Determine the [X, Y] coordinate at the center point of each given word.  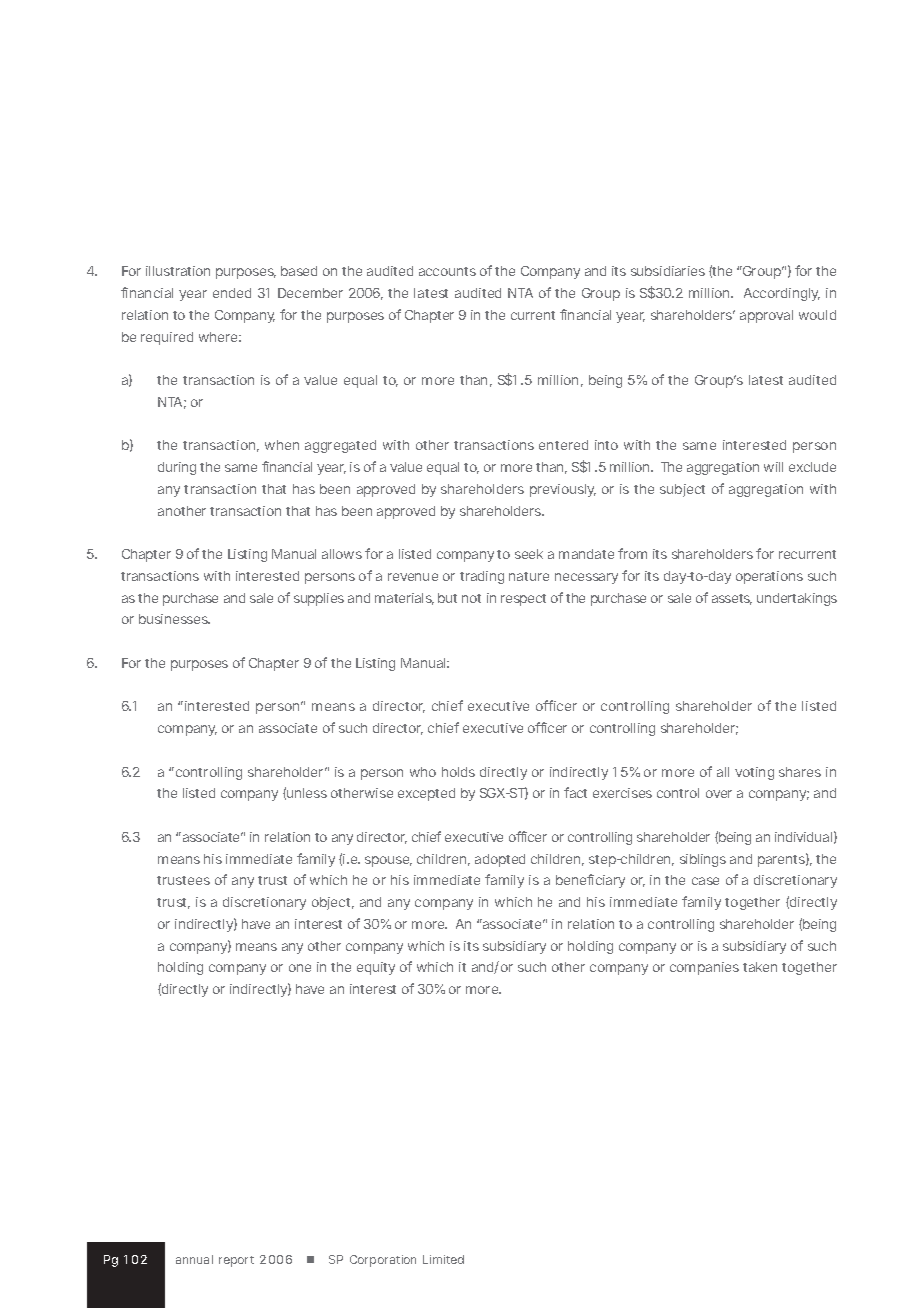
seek [529, 554]
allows [342, 554]
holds [458, 772]
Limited [443, 1259]
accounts [447, 271]
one [300, 968]
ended [232, 293]
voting [754, 773]
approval [766, 316]
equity [376, 968]
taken [760, 967]
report [236, 1261]
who [423, 772]
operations [769, 577]
